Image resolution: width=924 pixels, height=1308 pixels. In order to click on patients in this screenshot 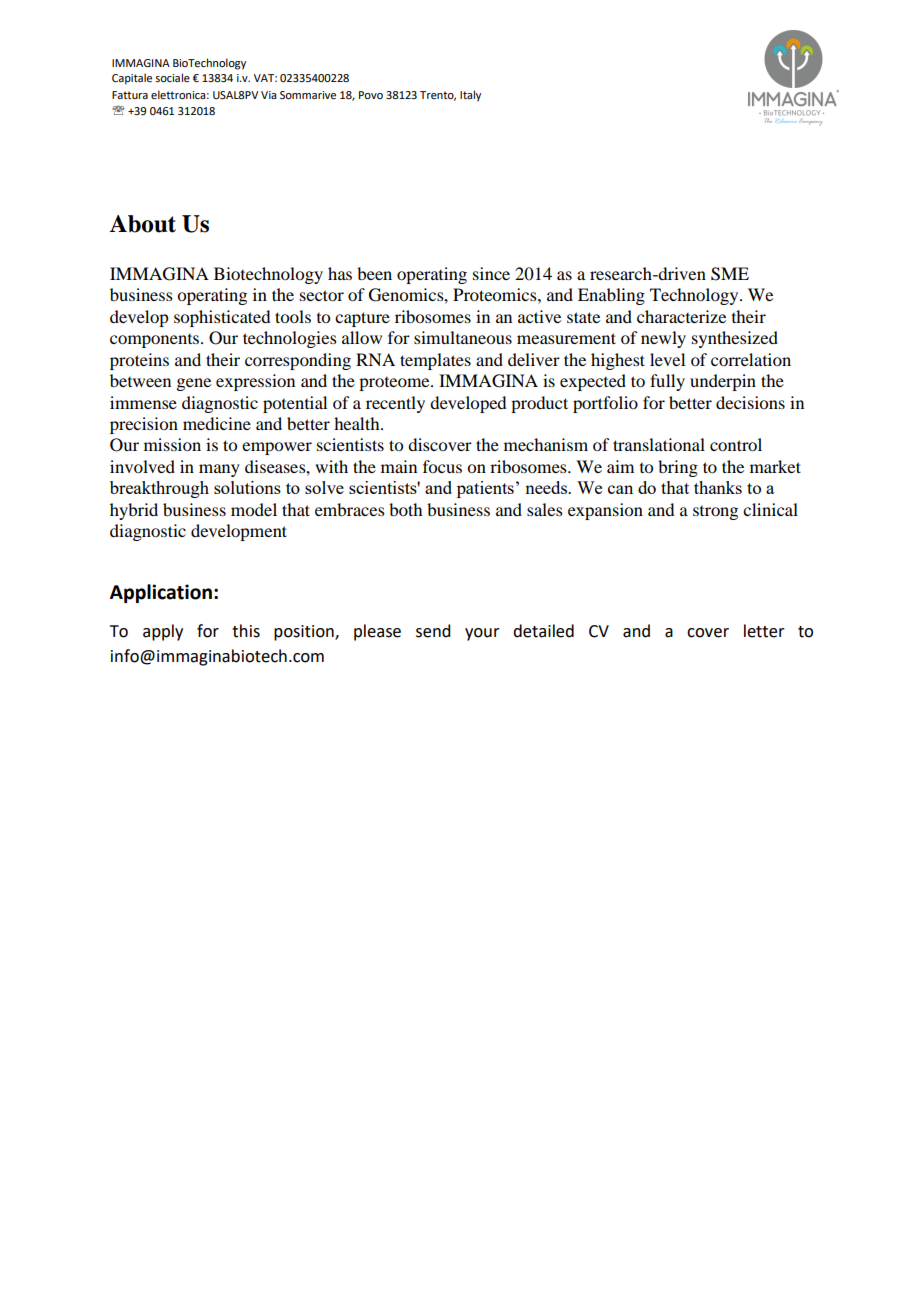, I will do `click(485, 489)`.
